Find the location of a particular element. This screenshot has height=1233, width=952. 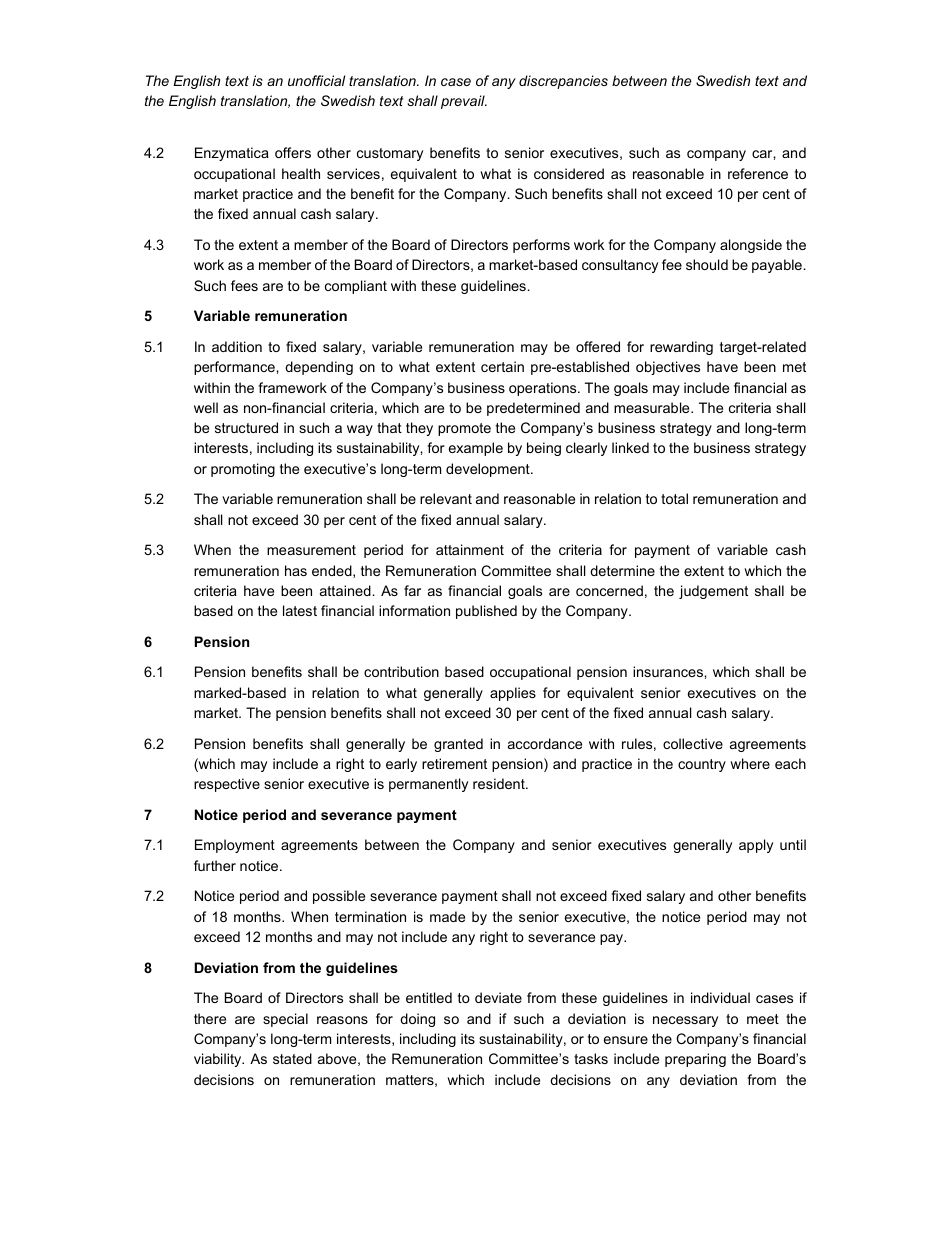

structured is located at coordinates (246, 427).
